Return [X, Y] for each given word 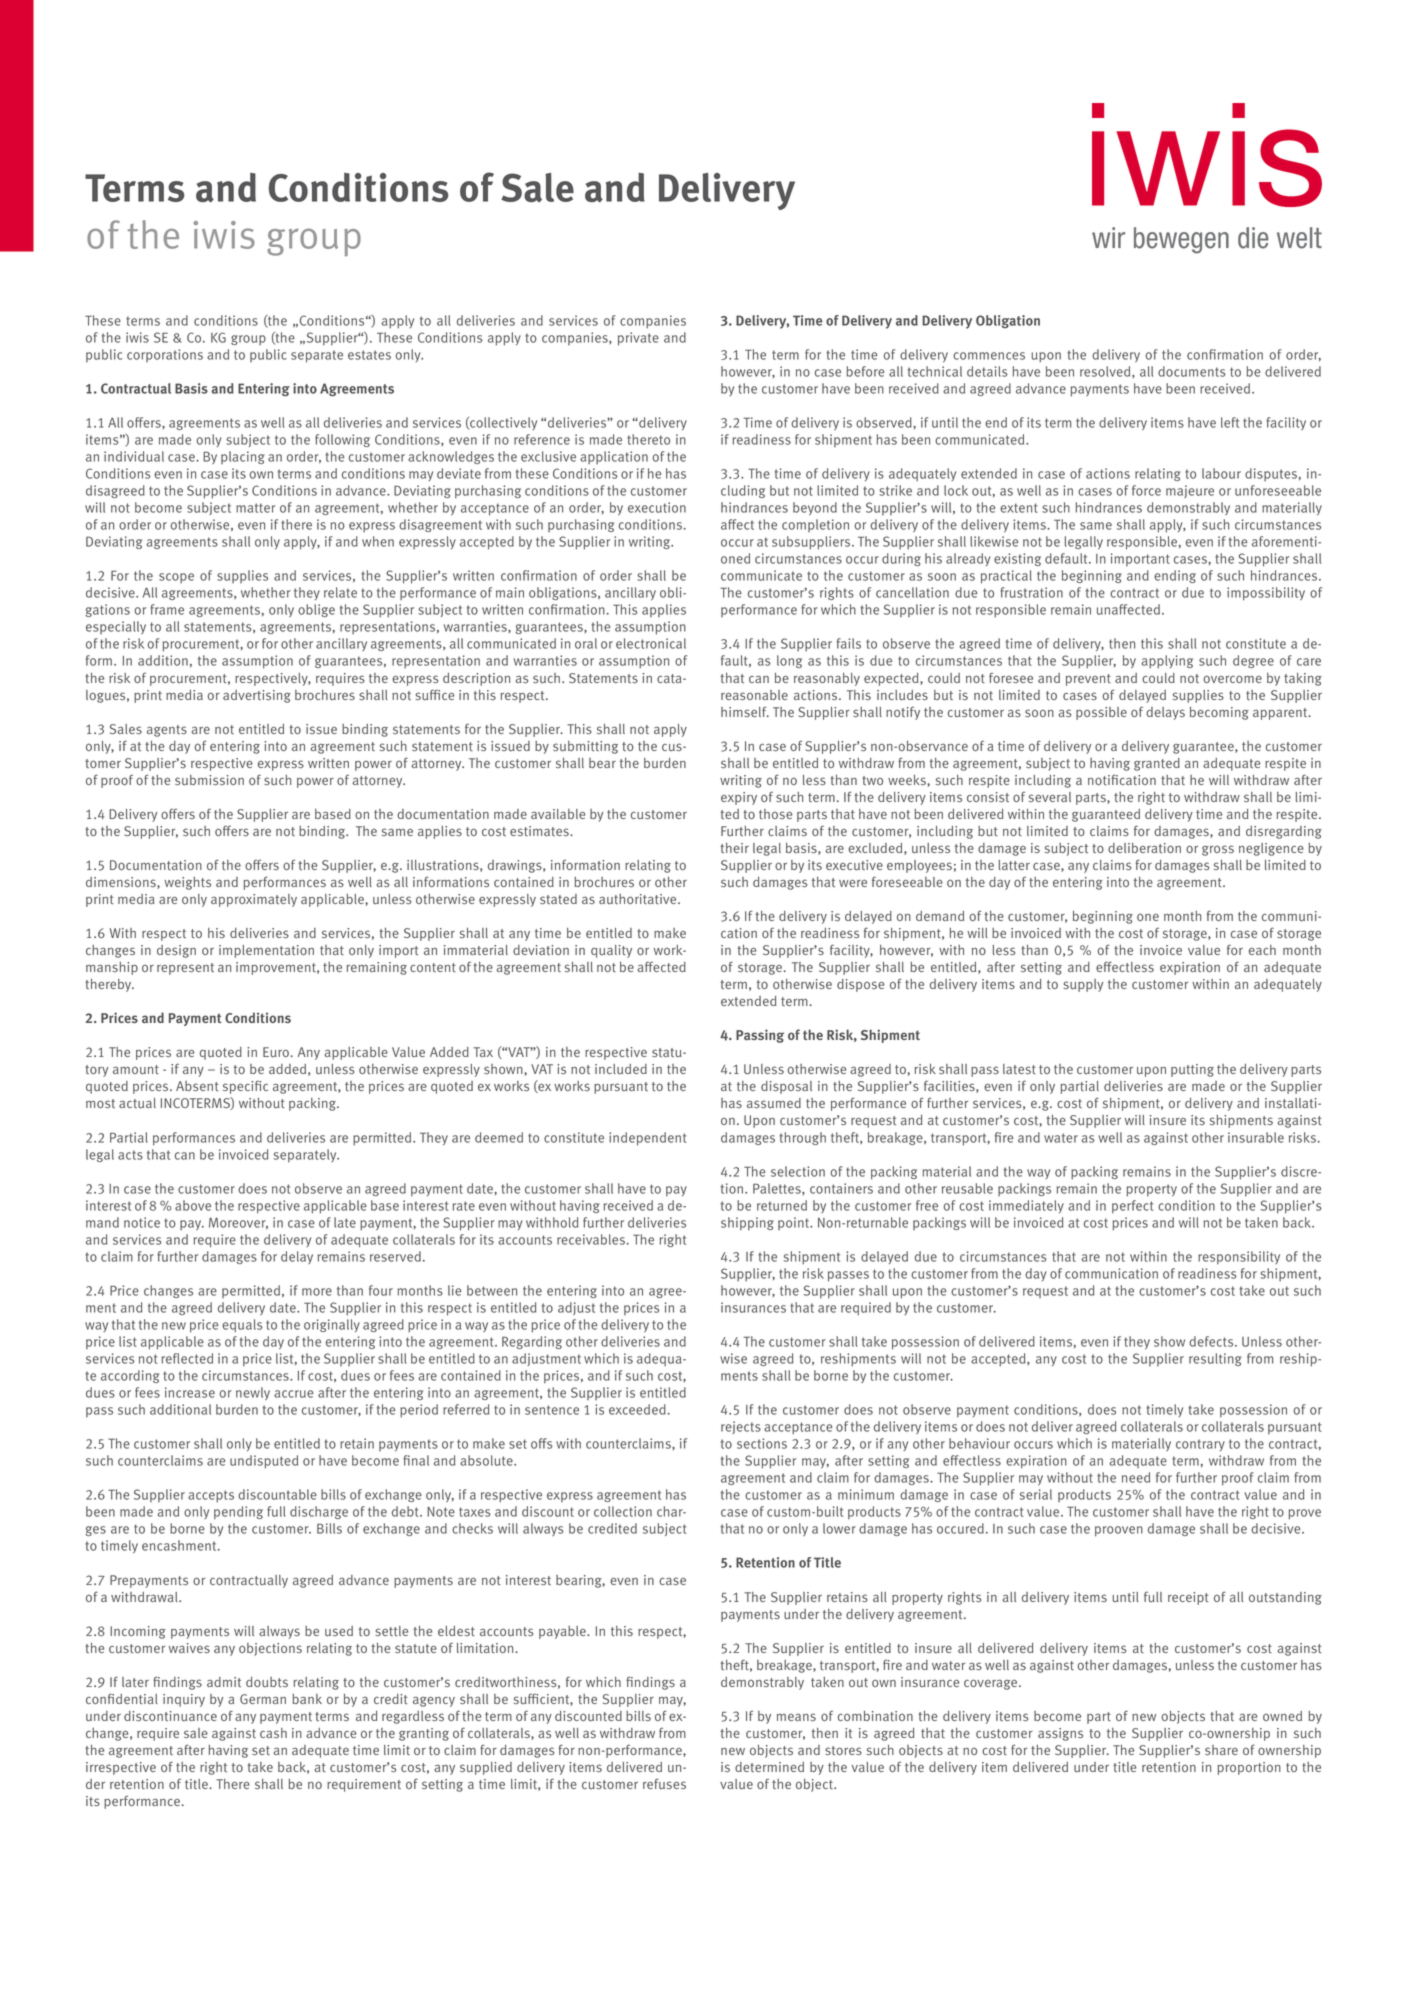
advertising [257, 696]
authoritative [639, 899]
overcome [1232, 679]
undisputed [264, 1462]
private [638, 339]
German [263, 1699]
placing [243, 457]
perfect [1132, 1207]
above [193, 1205]
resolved [1106, 372]
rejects [741, 1427]
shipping [747, 1224]
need [1136, 1477]
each [1262, 950]
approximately [254, 900]
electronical [651, 643]
